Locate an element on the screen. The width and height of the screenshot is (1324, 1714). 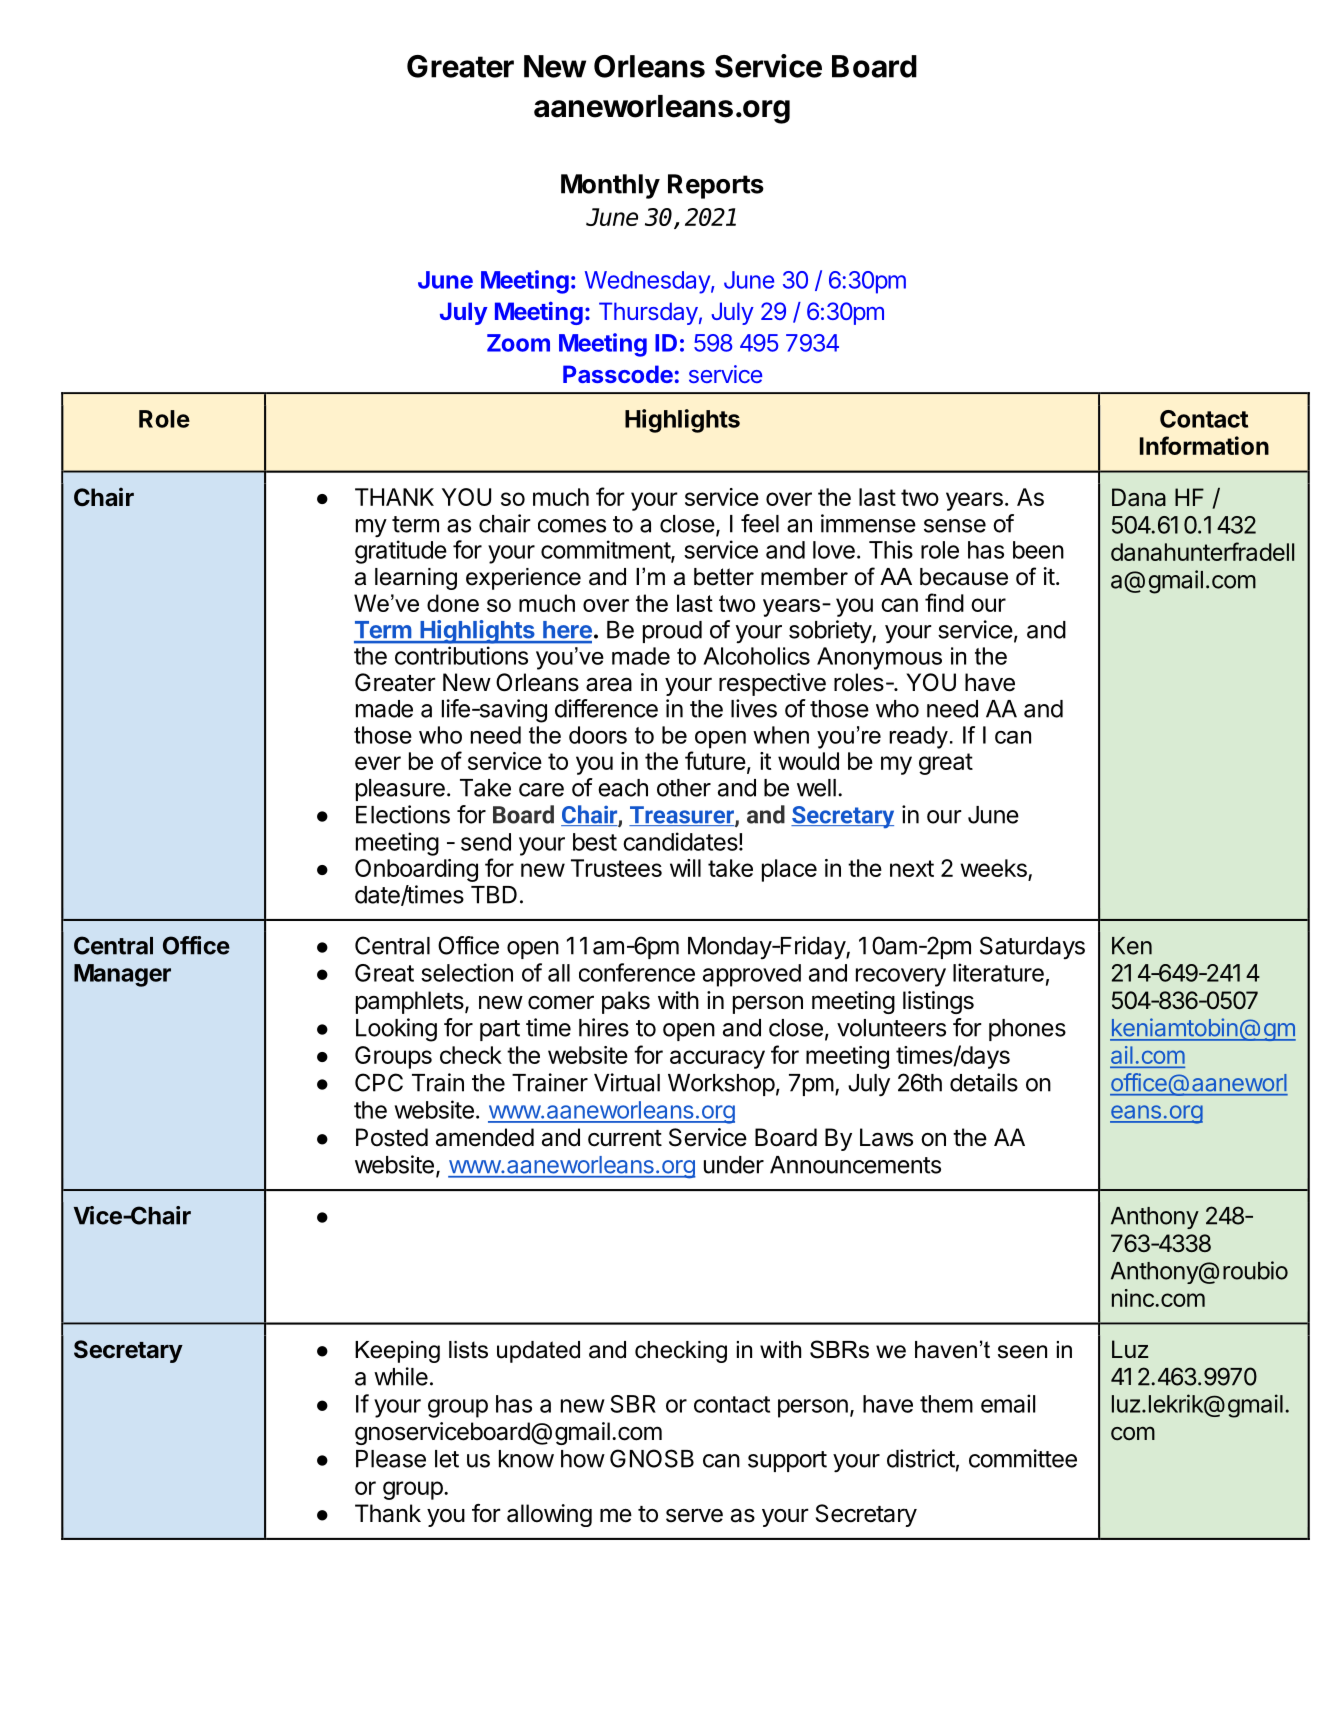
Reports is located at coordinates (716, 186).
